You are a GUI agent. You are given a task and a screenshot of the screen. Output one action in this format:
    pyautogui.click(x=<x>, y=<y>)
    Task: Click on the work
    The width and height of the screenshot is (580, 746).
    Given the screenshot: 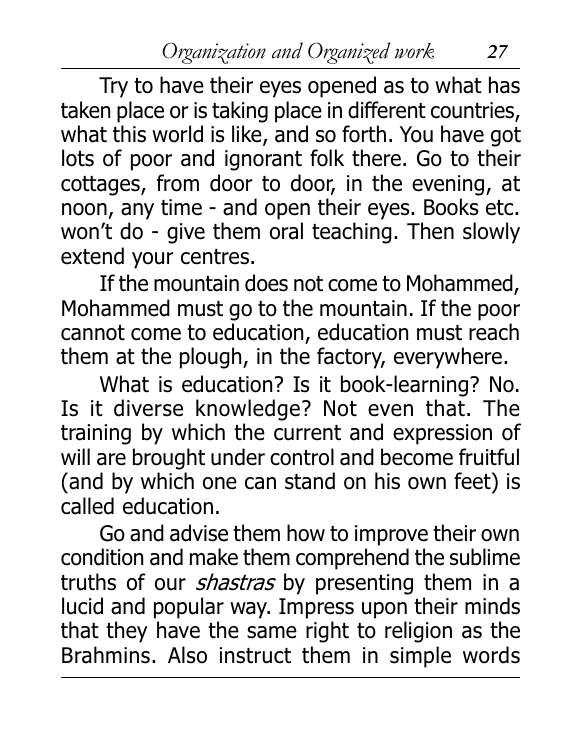 What is the action you would take?
    pyautogui.click(x=414, y=51)
